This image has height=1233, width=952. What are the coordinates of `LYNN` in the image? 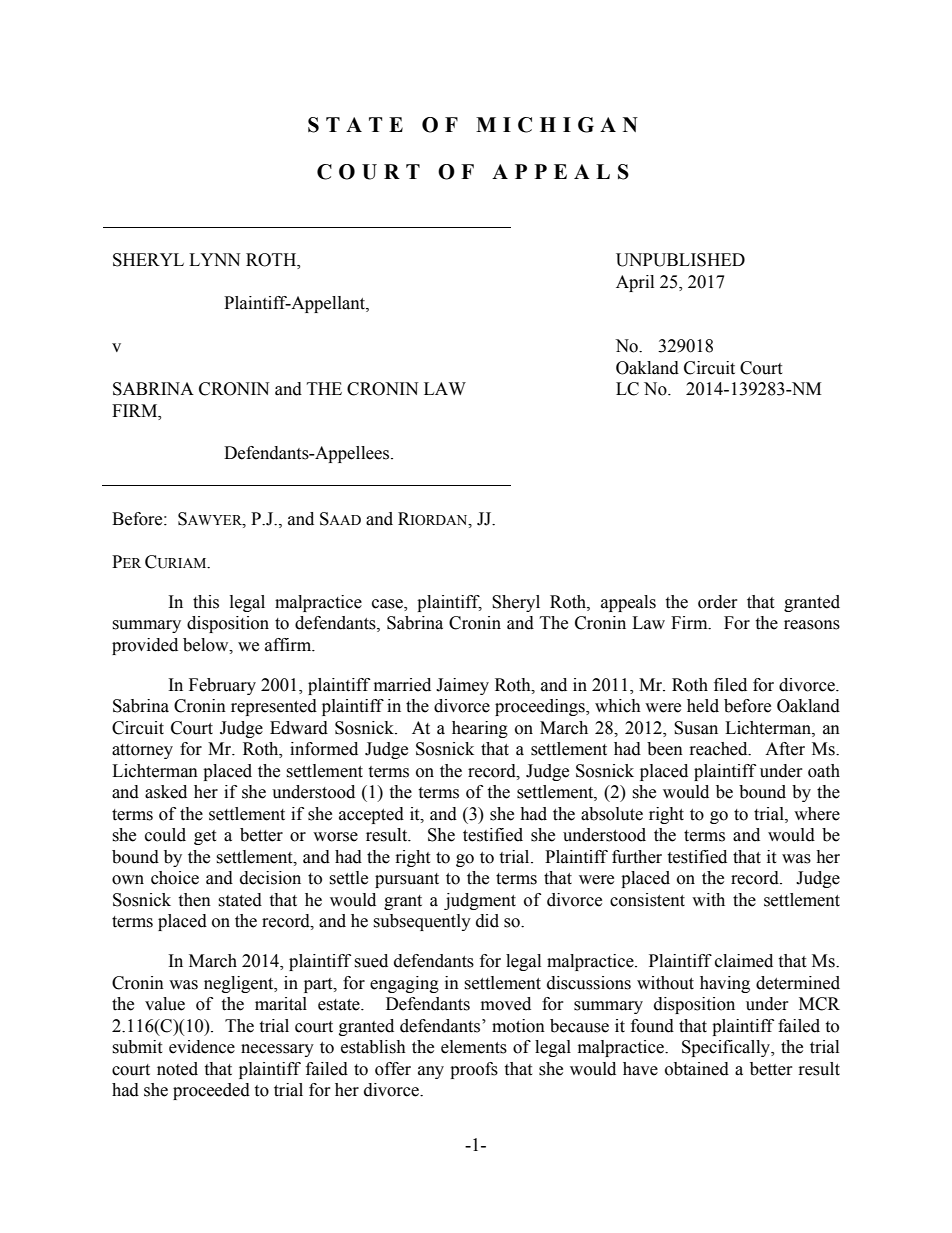 It's located at (214, 259).
